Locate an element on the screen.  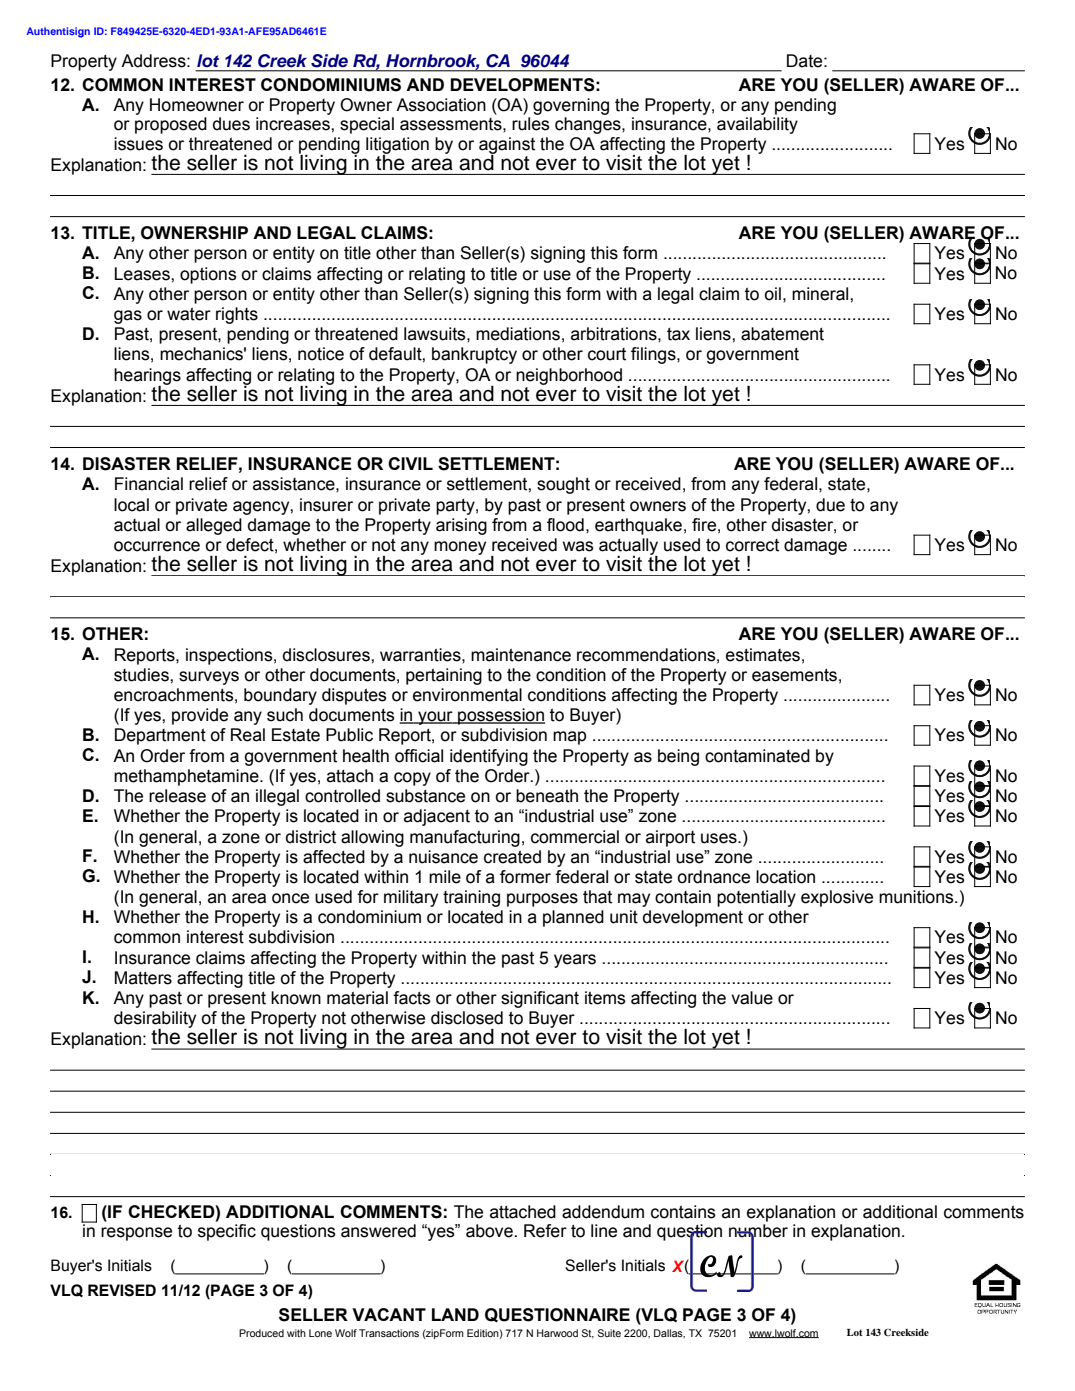
once is located at coordinates (290, 898).
